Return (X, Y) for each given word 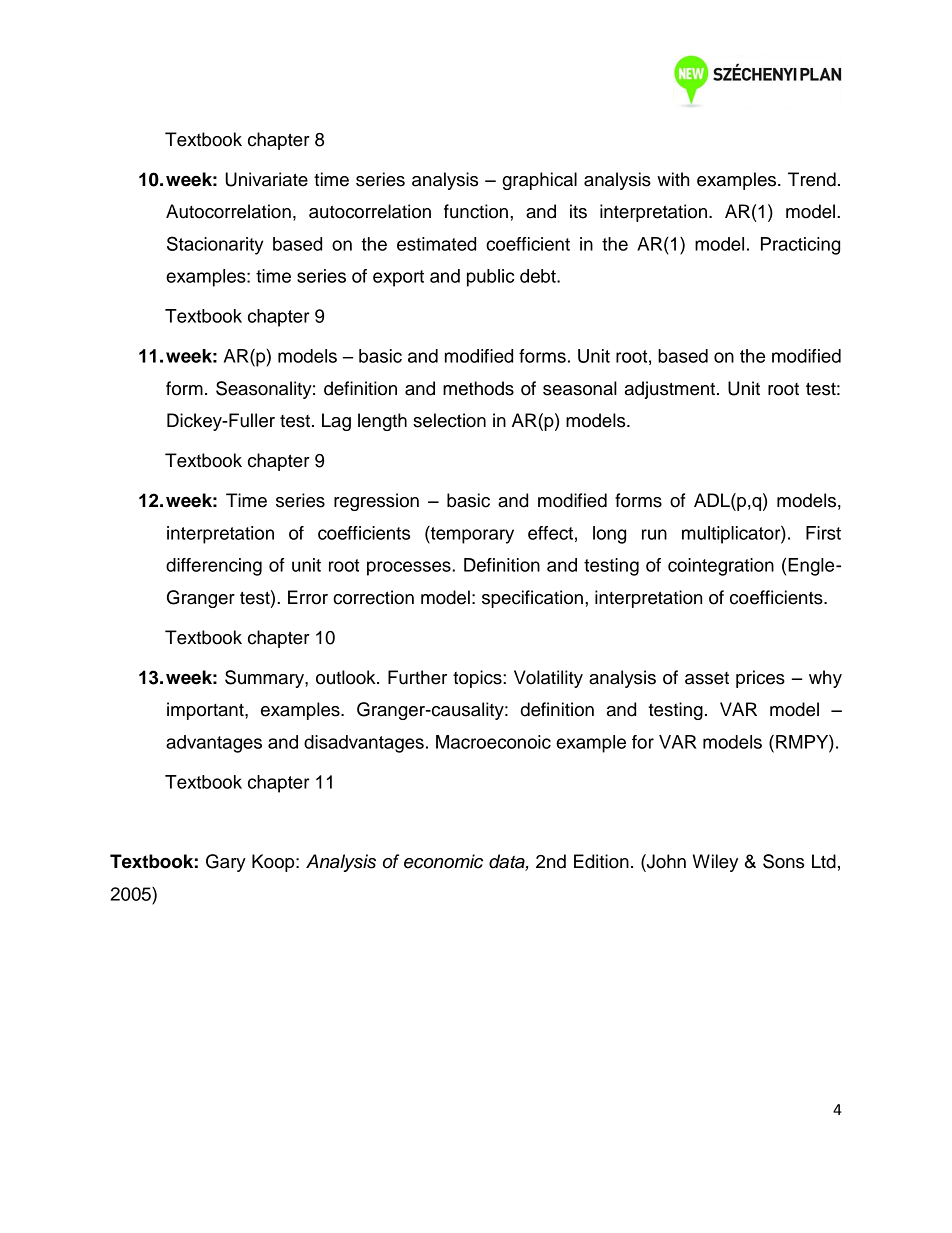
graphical (539, 181)
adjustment (671, 390)
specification (532, 599)
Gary (226, 863)
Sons (783, 861)
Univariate (266, 179)
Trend (812, 179)
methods (478, 388)
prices (760, 679)
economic (443, 861)
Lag (336, 422)
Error (308, 597)
